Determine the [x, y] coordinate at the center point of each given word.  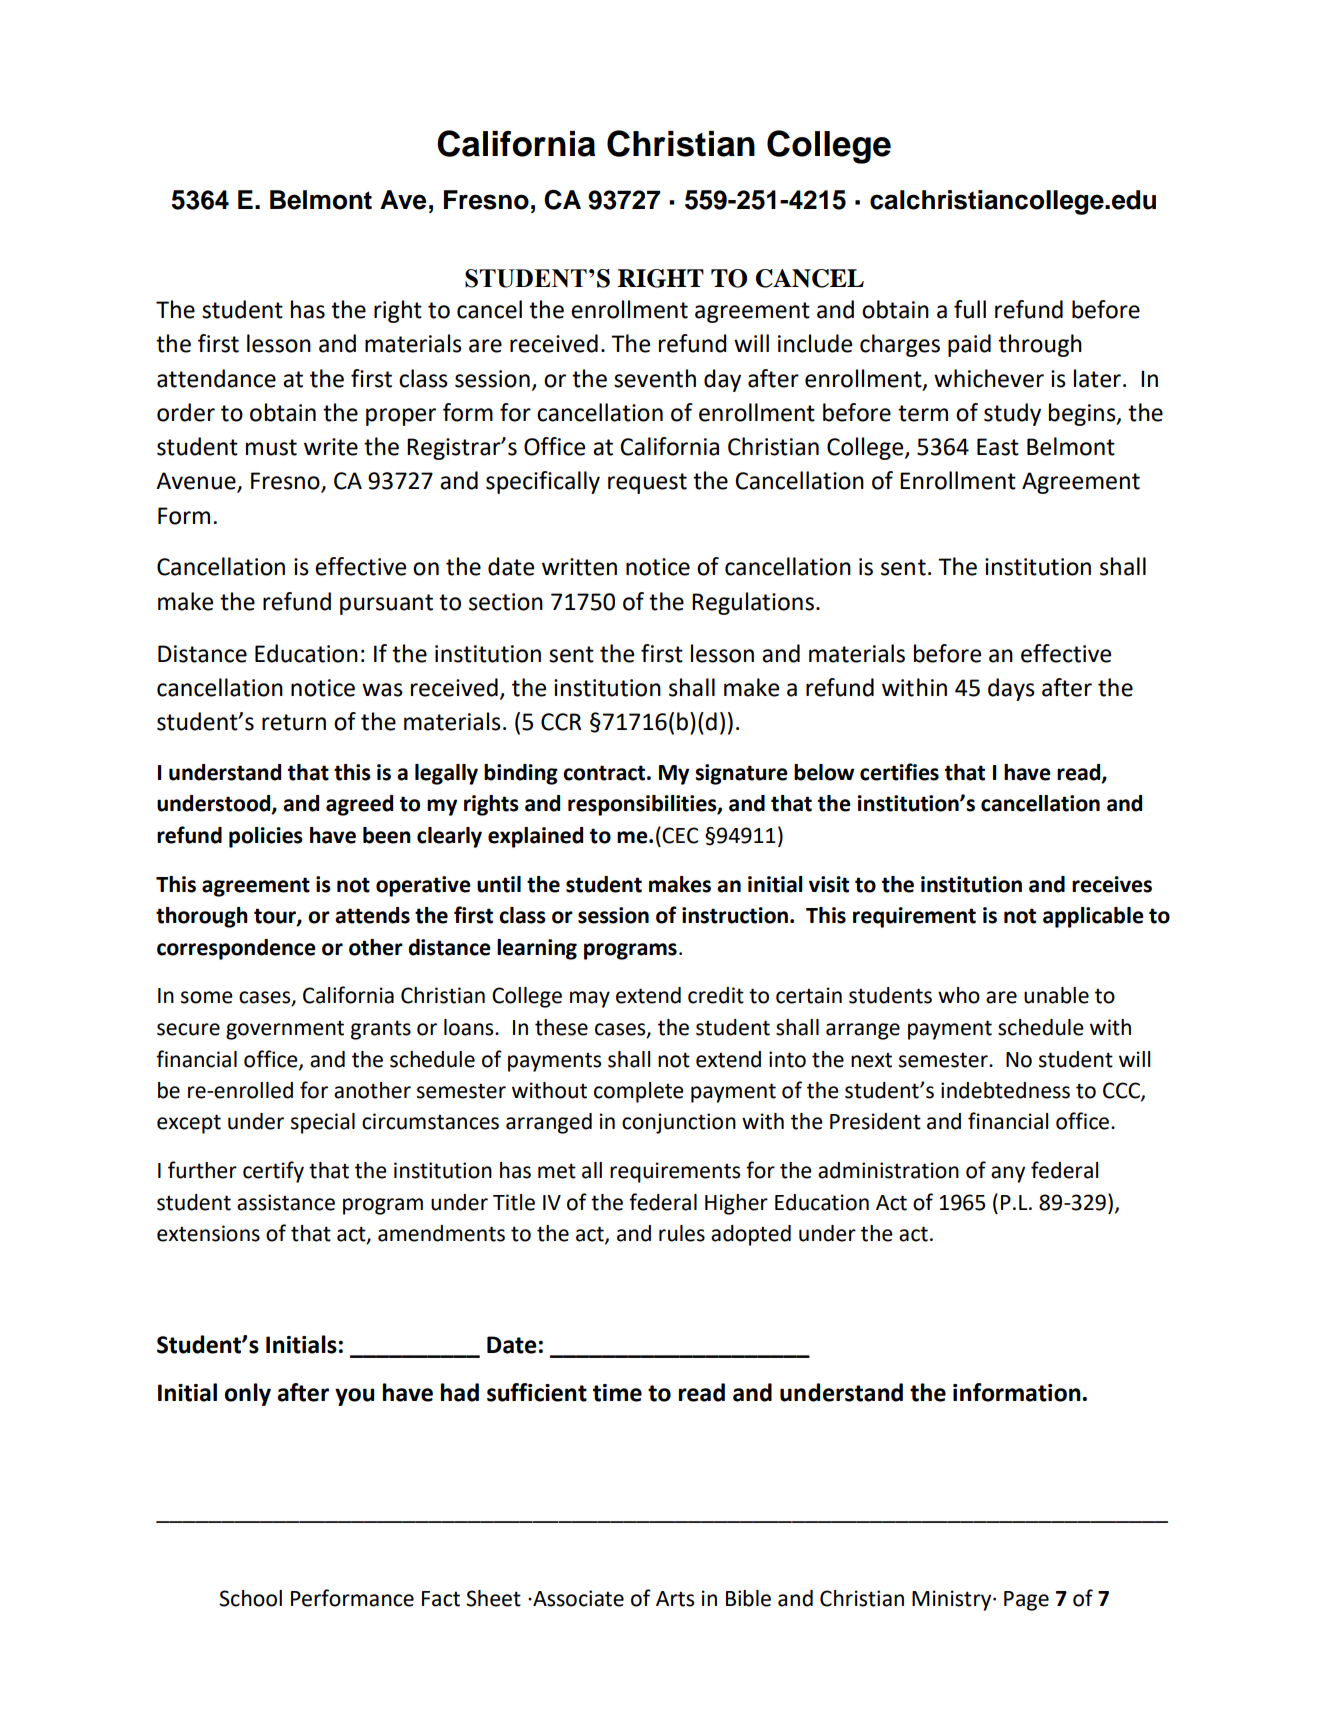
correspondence [236, 949]
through [1040, 345]
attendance [216, 378]
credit [716, 995]
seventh [655, 378]
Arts [675, 1599]
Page [1026, 1601]
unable [1056, 995]
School [250, 1598]
